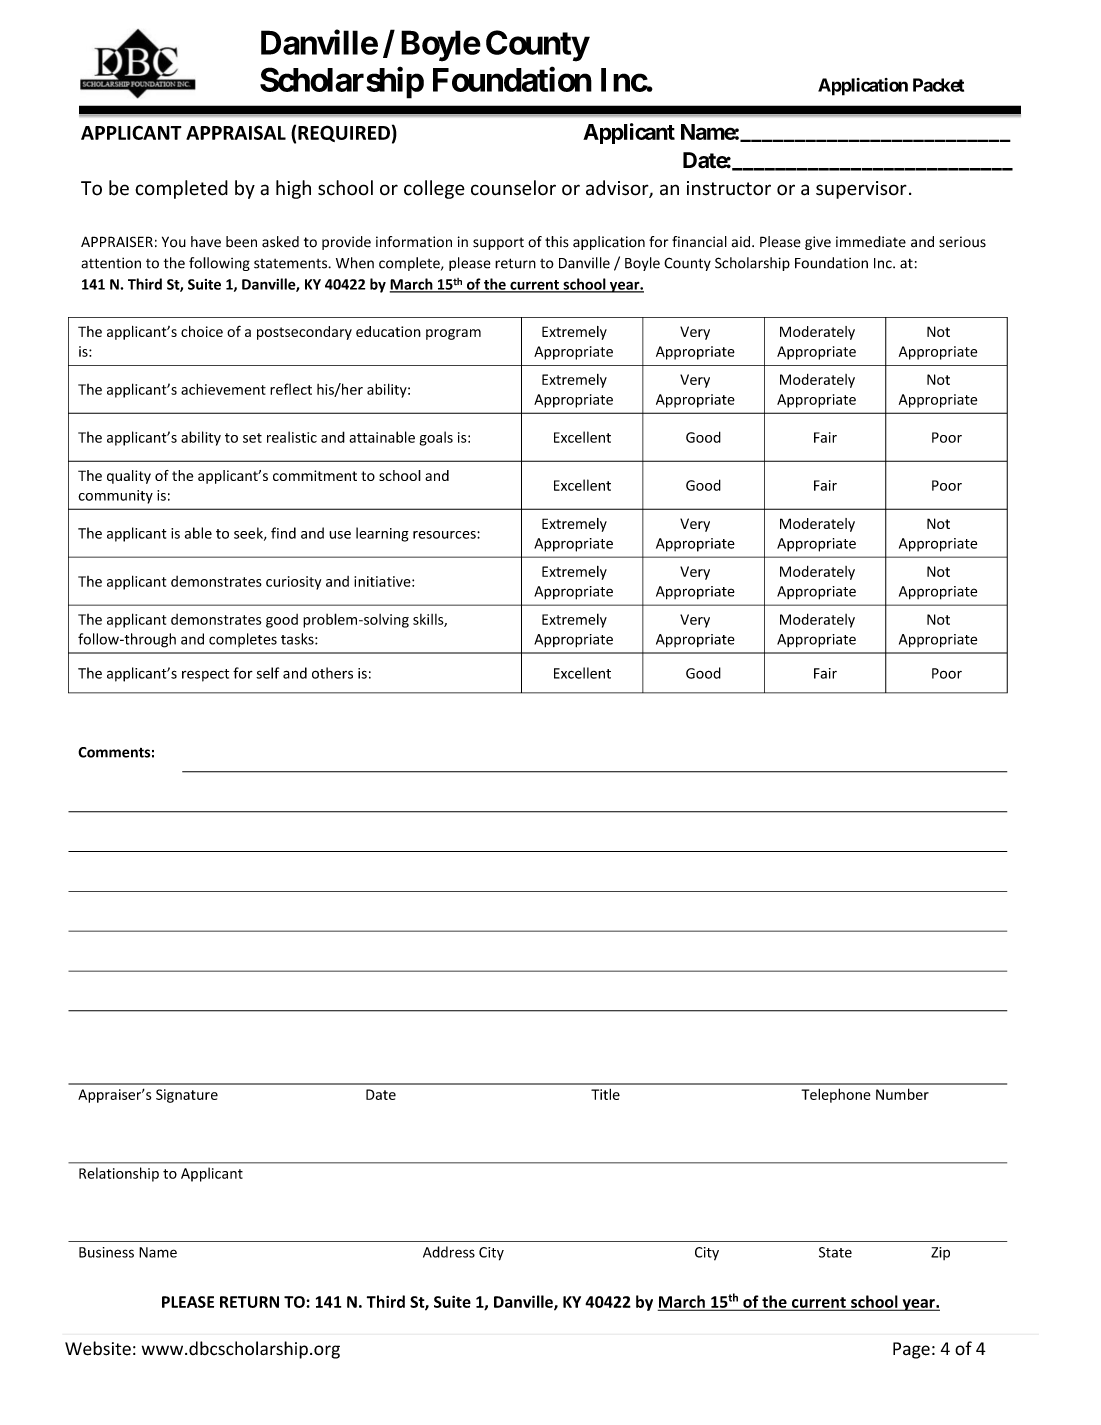  What do you see at coordinates (836, 1095) in the screenshot?
I see `Telephone` at bounding box center [836, 1095].
